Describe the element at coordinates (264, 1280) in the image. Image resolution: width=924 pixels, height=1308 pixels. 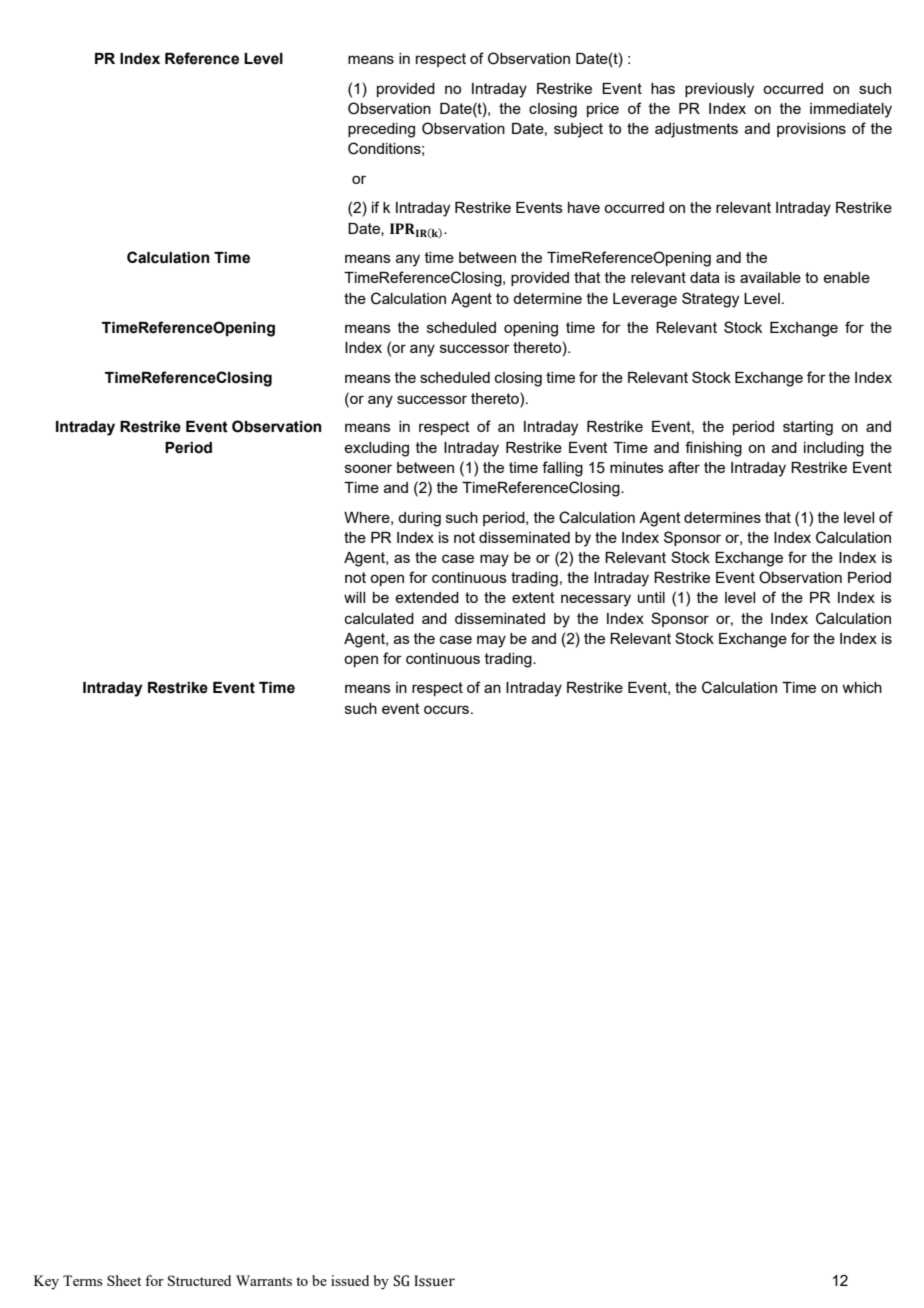
I see `Warrants` at that location.
